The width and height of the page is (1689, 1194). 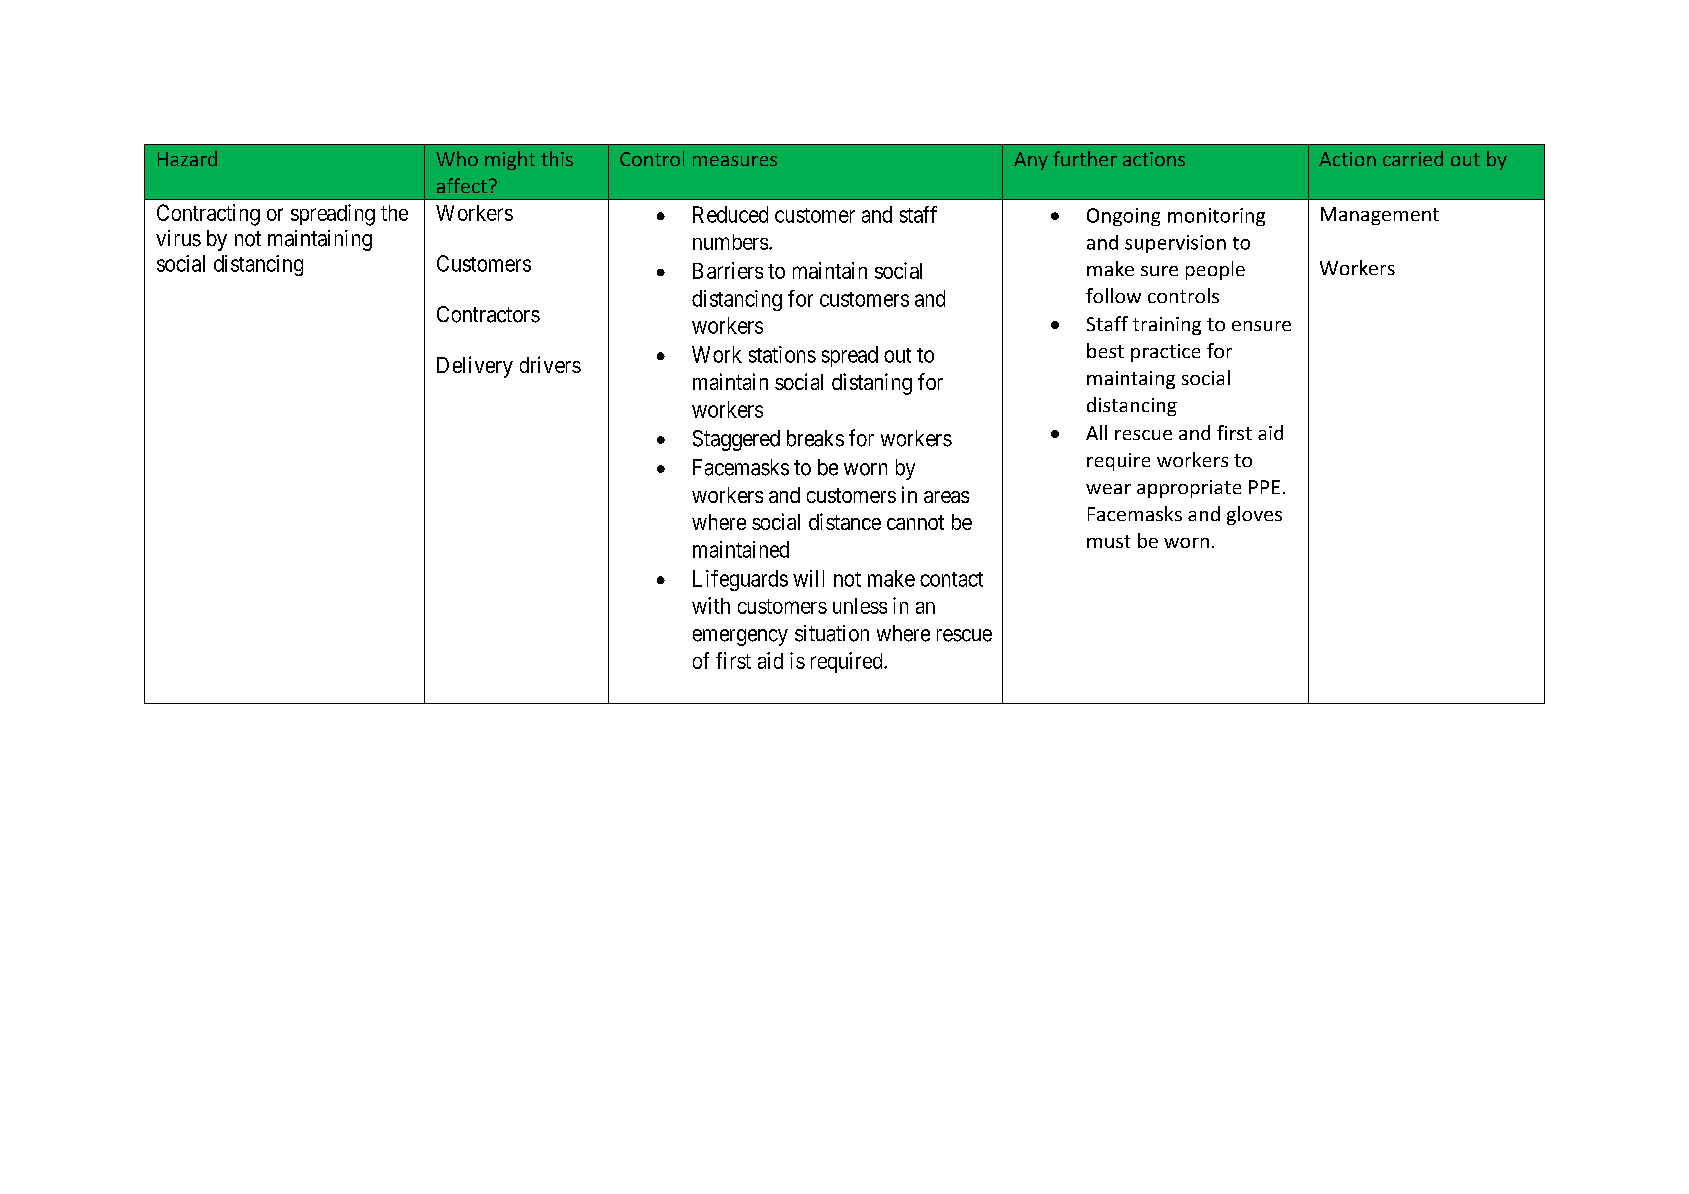 I want to click on Delivery, so click(x=475, y=367).
